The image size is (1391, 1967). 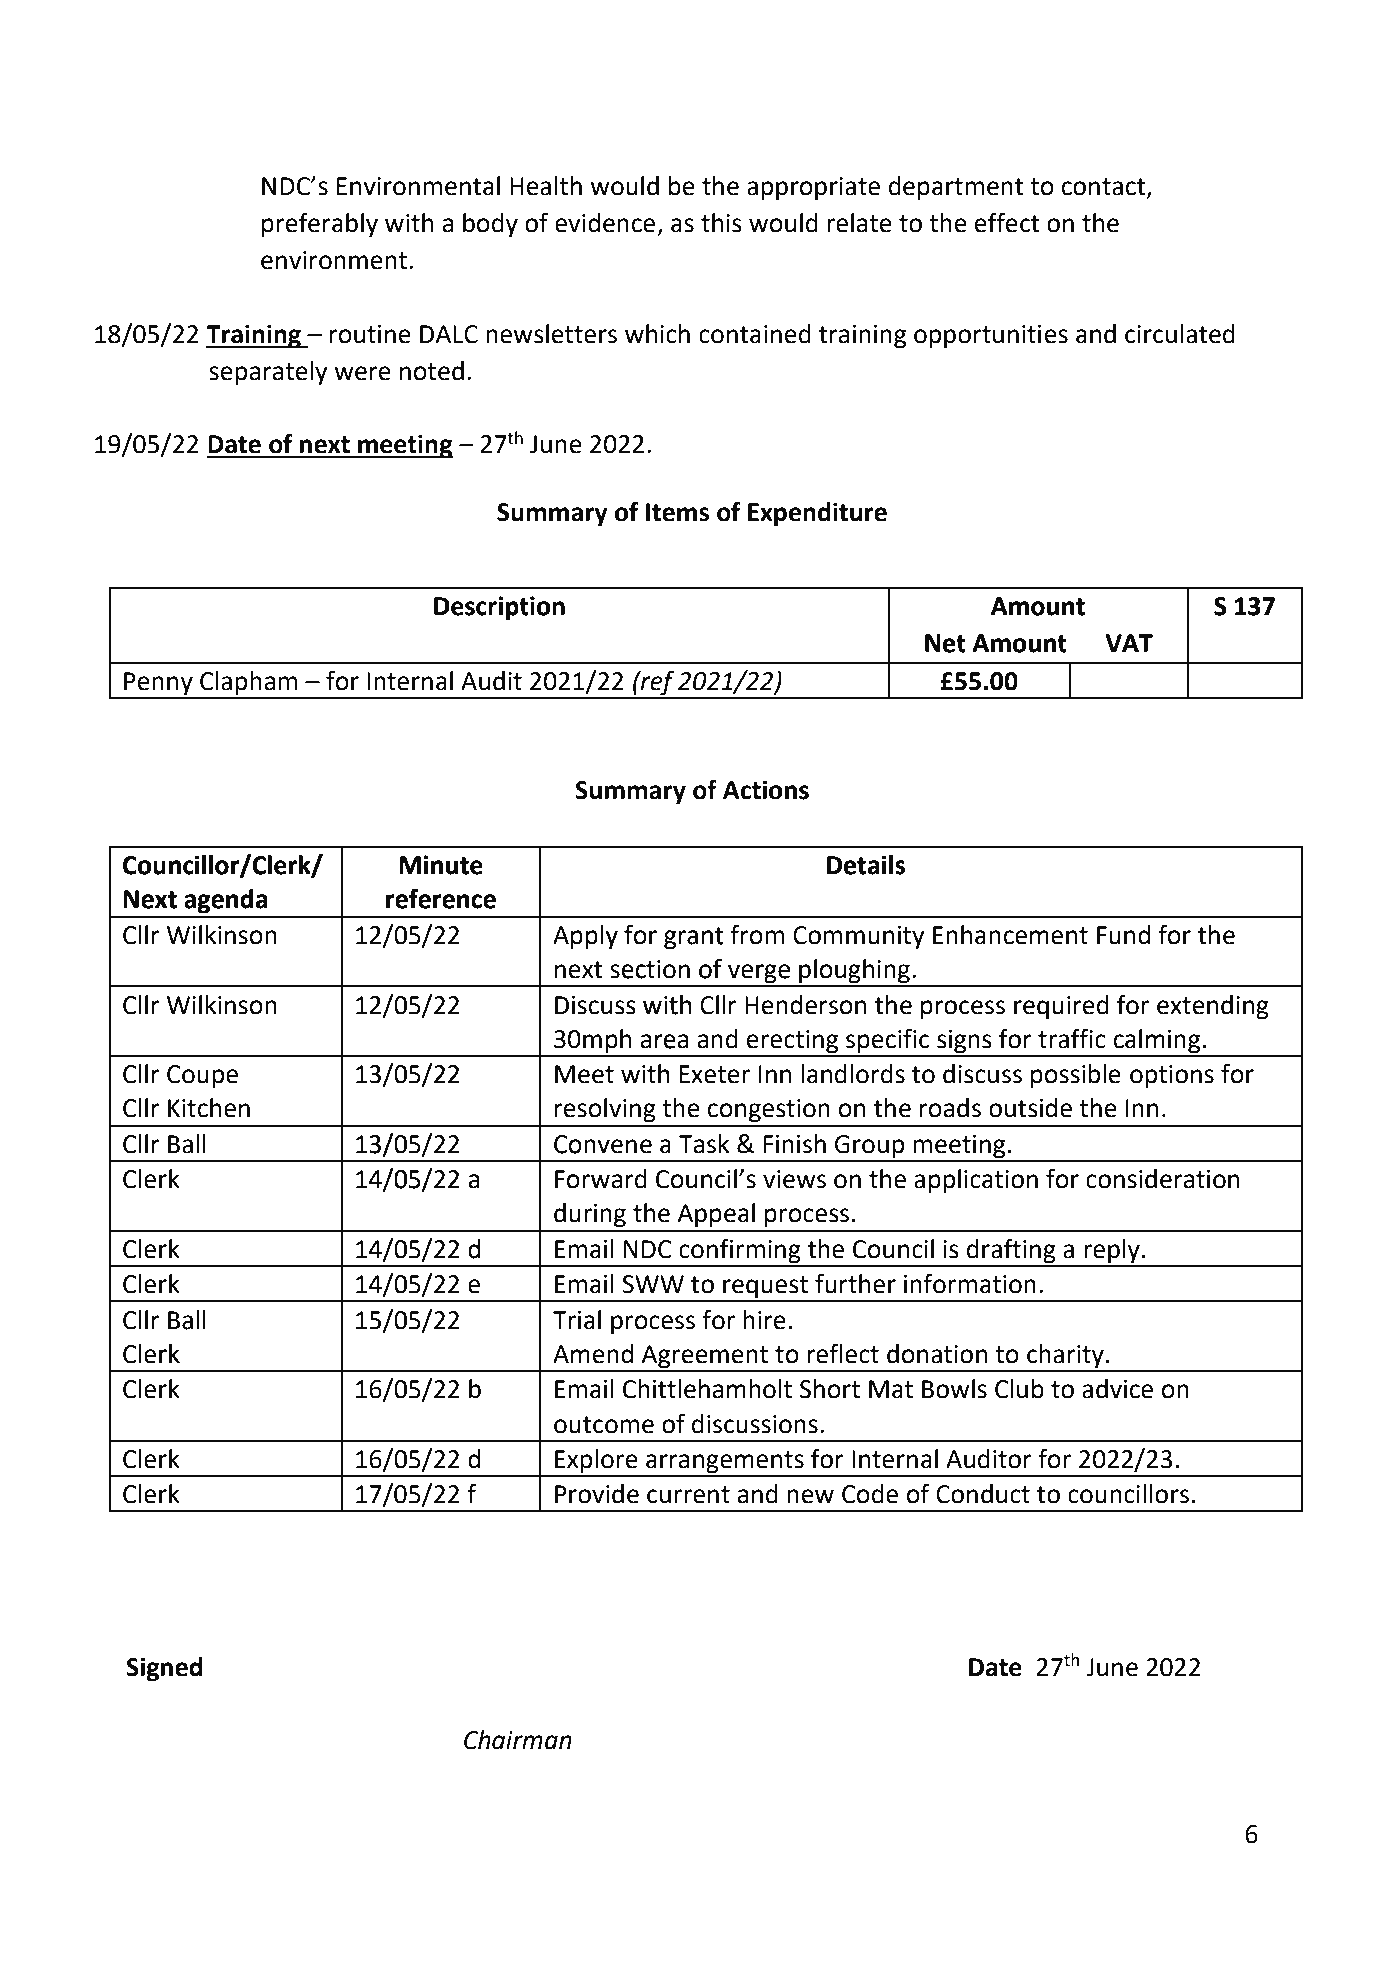 What do you see at coordinates (1129, 643) in the screenshot?
I see `VAT` at bounding box center [1129, 643].
